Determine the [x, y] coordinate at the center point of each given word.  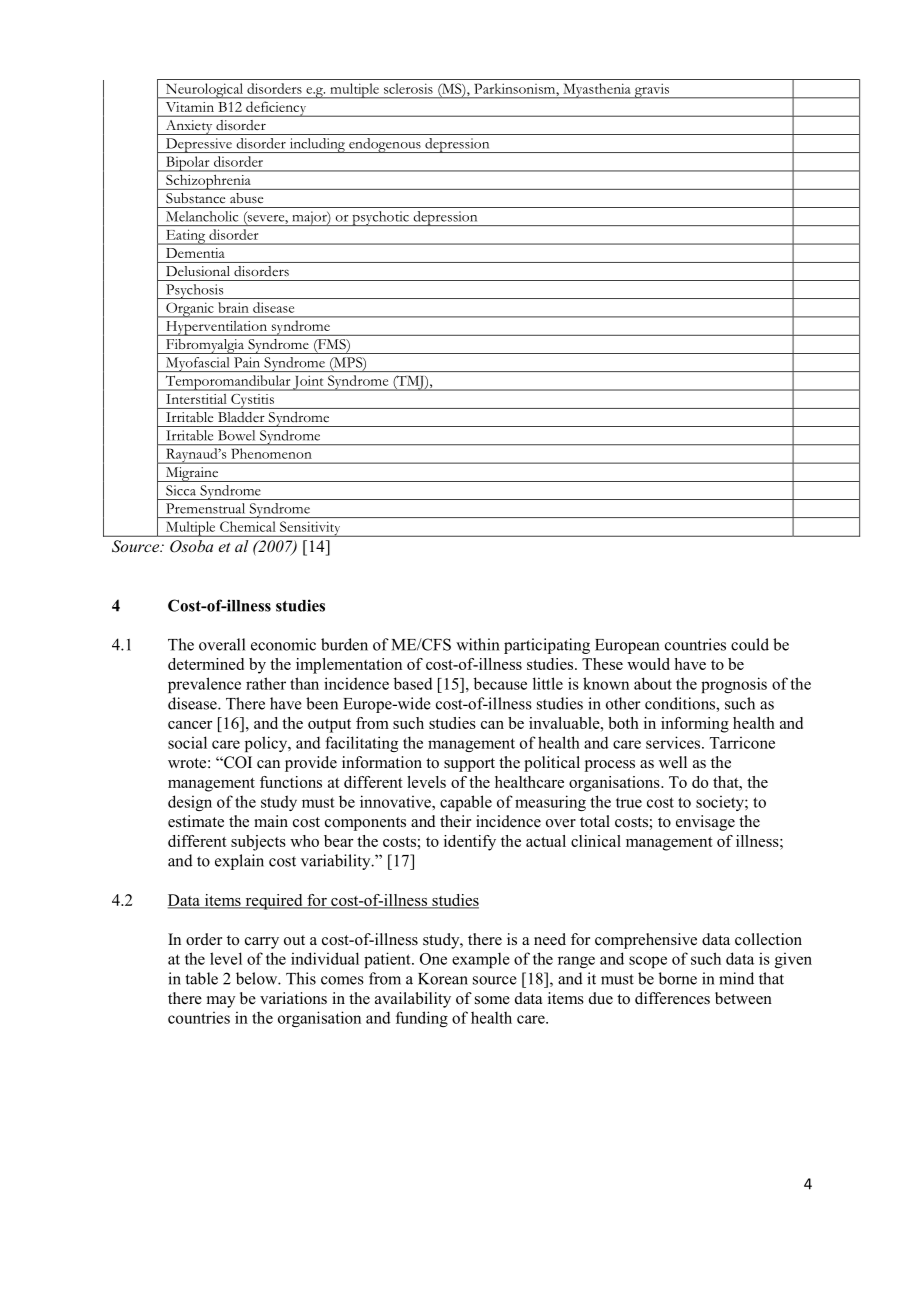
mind [736, 978]
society [721, 803]
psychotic [380, 218]
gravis [651, 91]
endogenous [385, 145]
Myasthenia [597, 91]
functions [291, 782]
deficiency [276, 109]
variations [293, 998]
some [492, 1000]
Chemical [247, 526]
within [477, 644]
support [469, 765]
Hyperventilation [216, 328]
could [750, 644]
